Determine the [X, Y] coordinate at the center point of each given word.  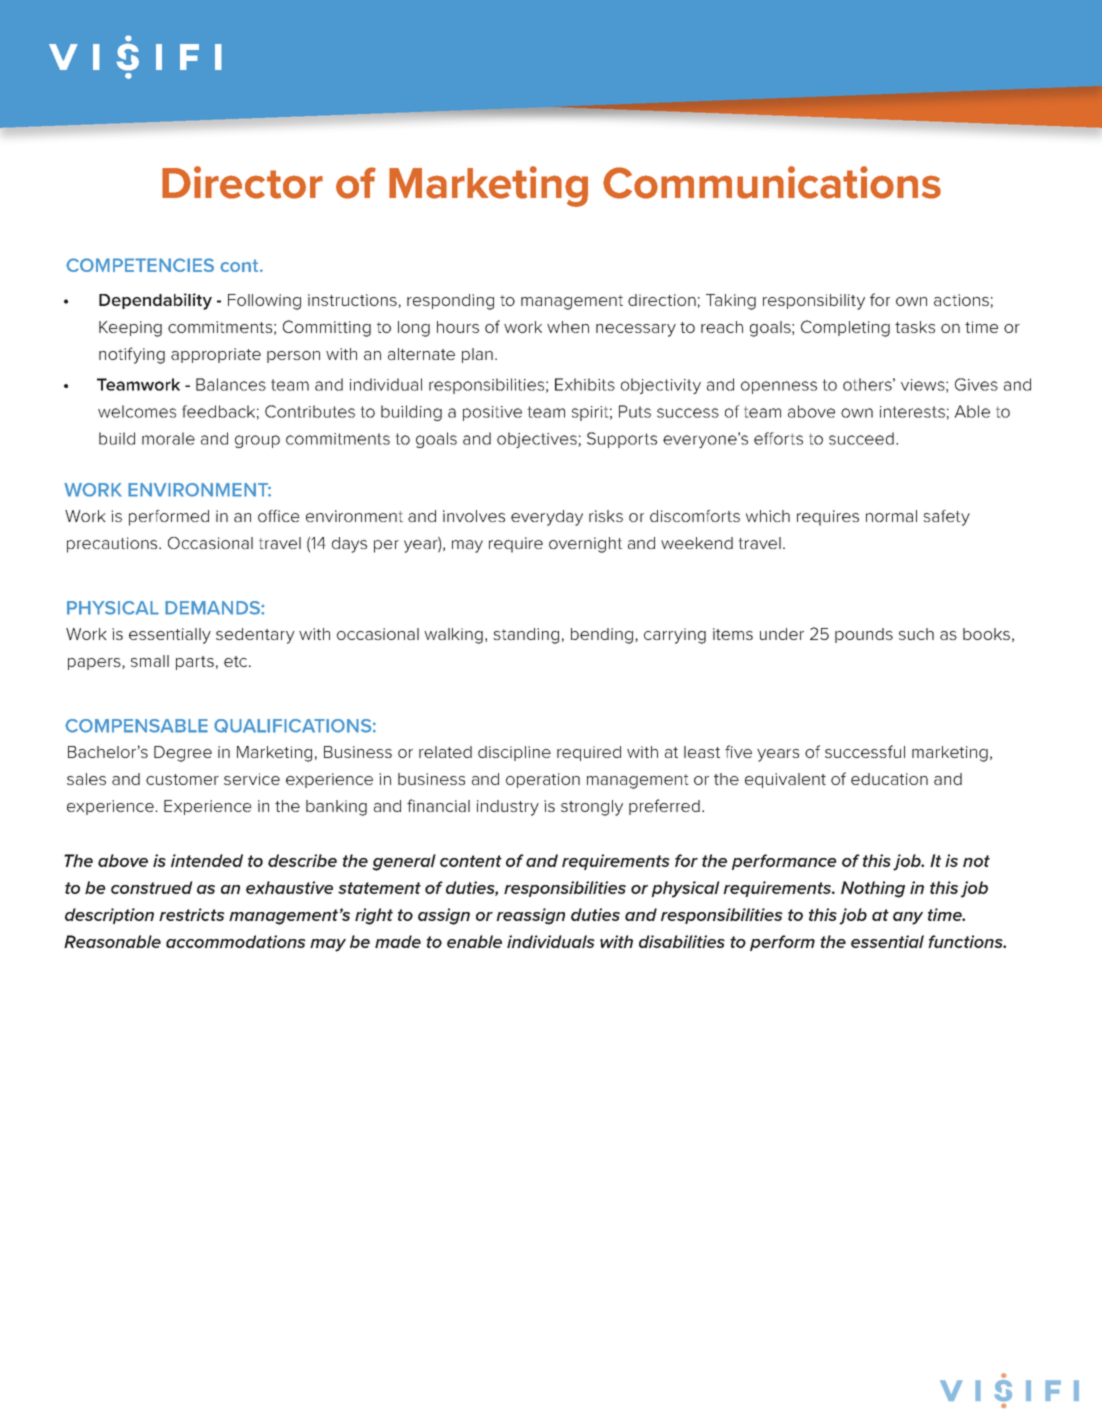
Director [242, 182]
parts [195, 663]
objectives [538, 440]
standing [526, 636]
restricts [192, 914]
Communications [772, 182]
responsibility [814, 302]
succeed [861, 438]
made [398, 941]
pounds [864, 635]
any [908, 918]
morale [168, 438]
